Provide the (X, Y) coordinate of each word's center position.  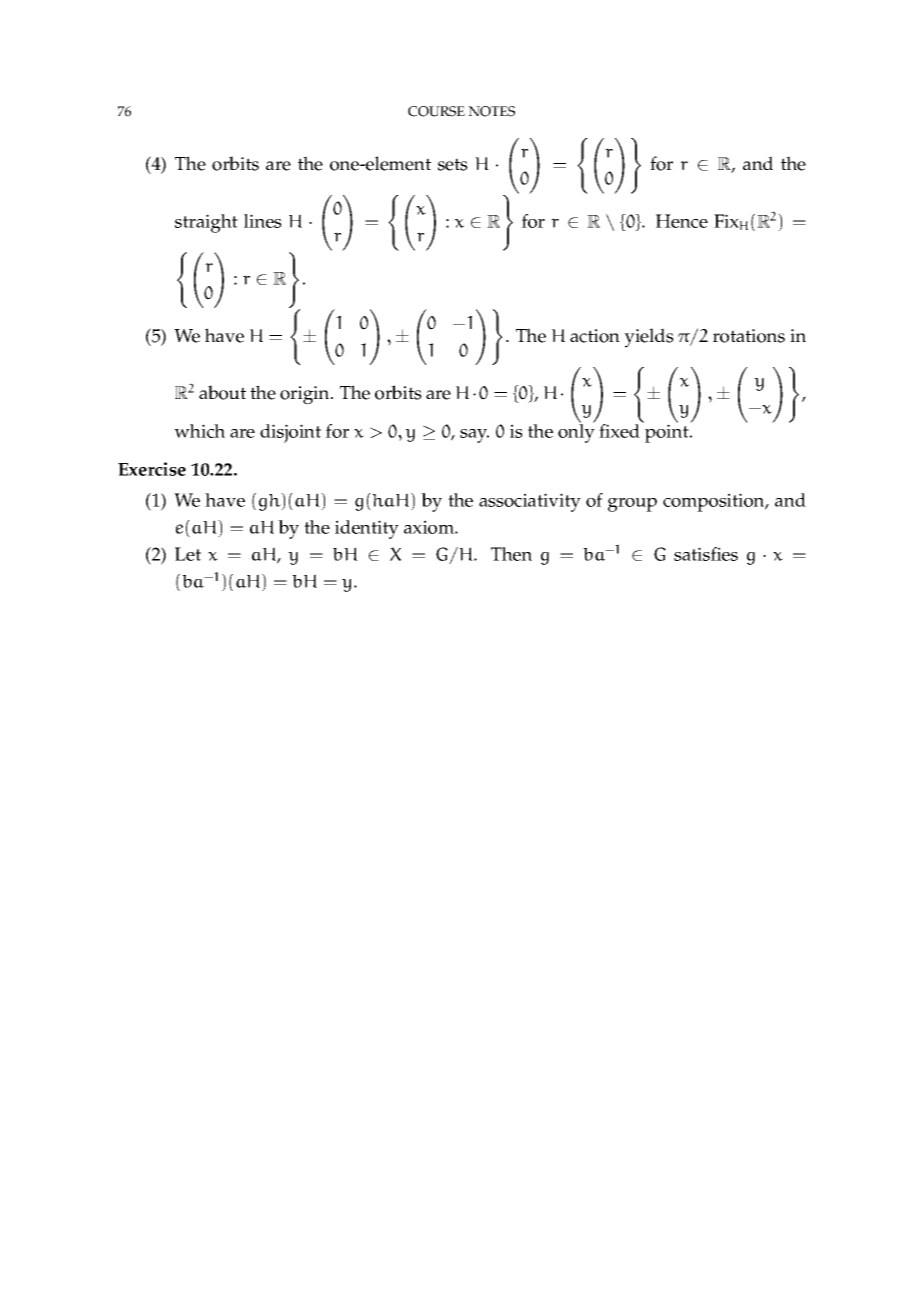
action (595, 336)
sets (453, 164)
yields (649, 338)
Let (188, 554)
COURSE (436, 111)
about (222, 392)
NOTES (491, 111)
